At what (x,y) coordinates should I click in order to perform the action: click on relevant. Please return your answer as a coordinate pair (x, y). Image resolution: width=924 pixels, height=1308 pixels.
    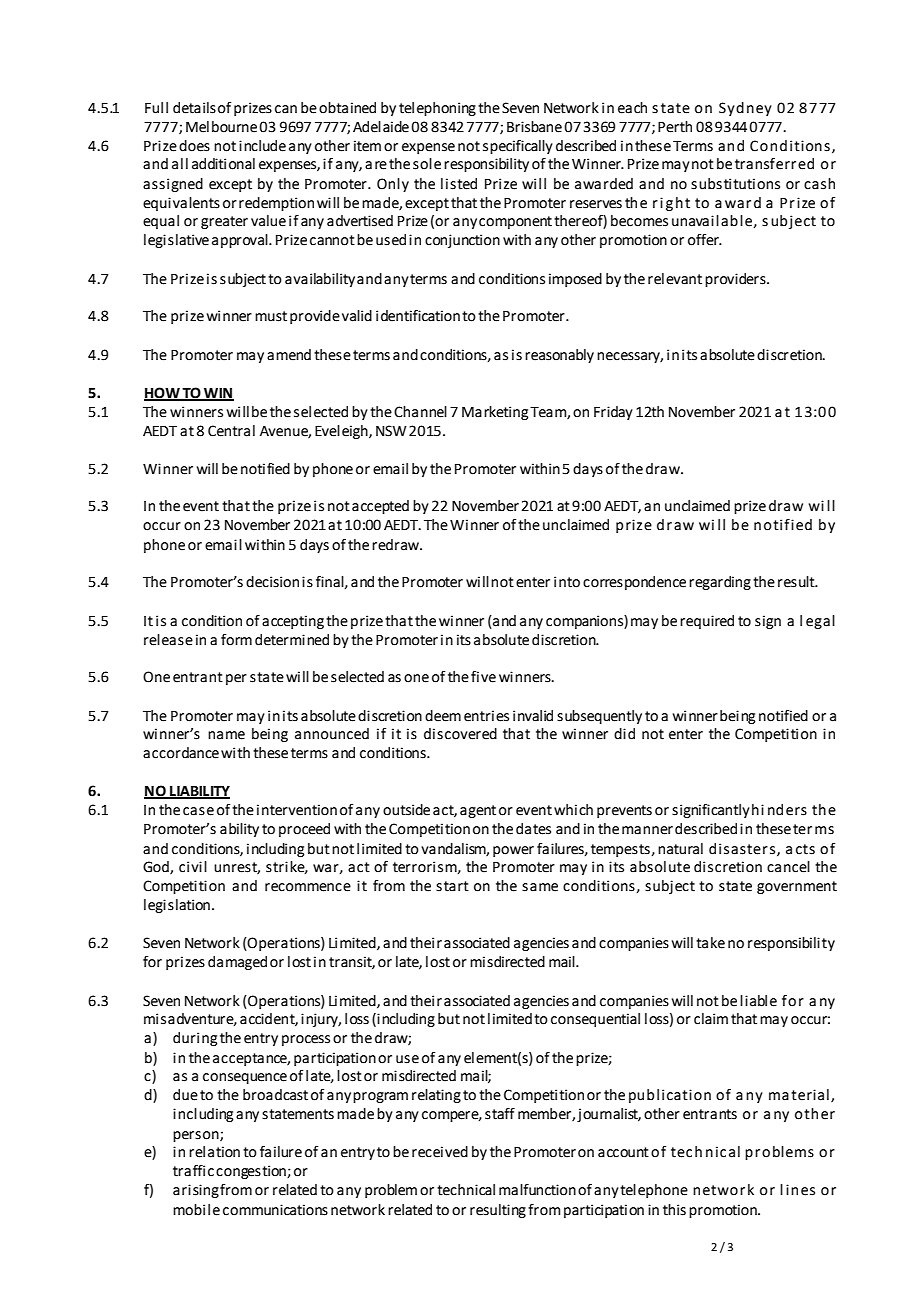
    Looking at the image, I should click on (675, 279).
